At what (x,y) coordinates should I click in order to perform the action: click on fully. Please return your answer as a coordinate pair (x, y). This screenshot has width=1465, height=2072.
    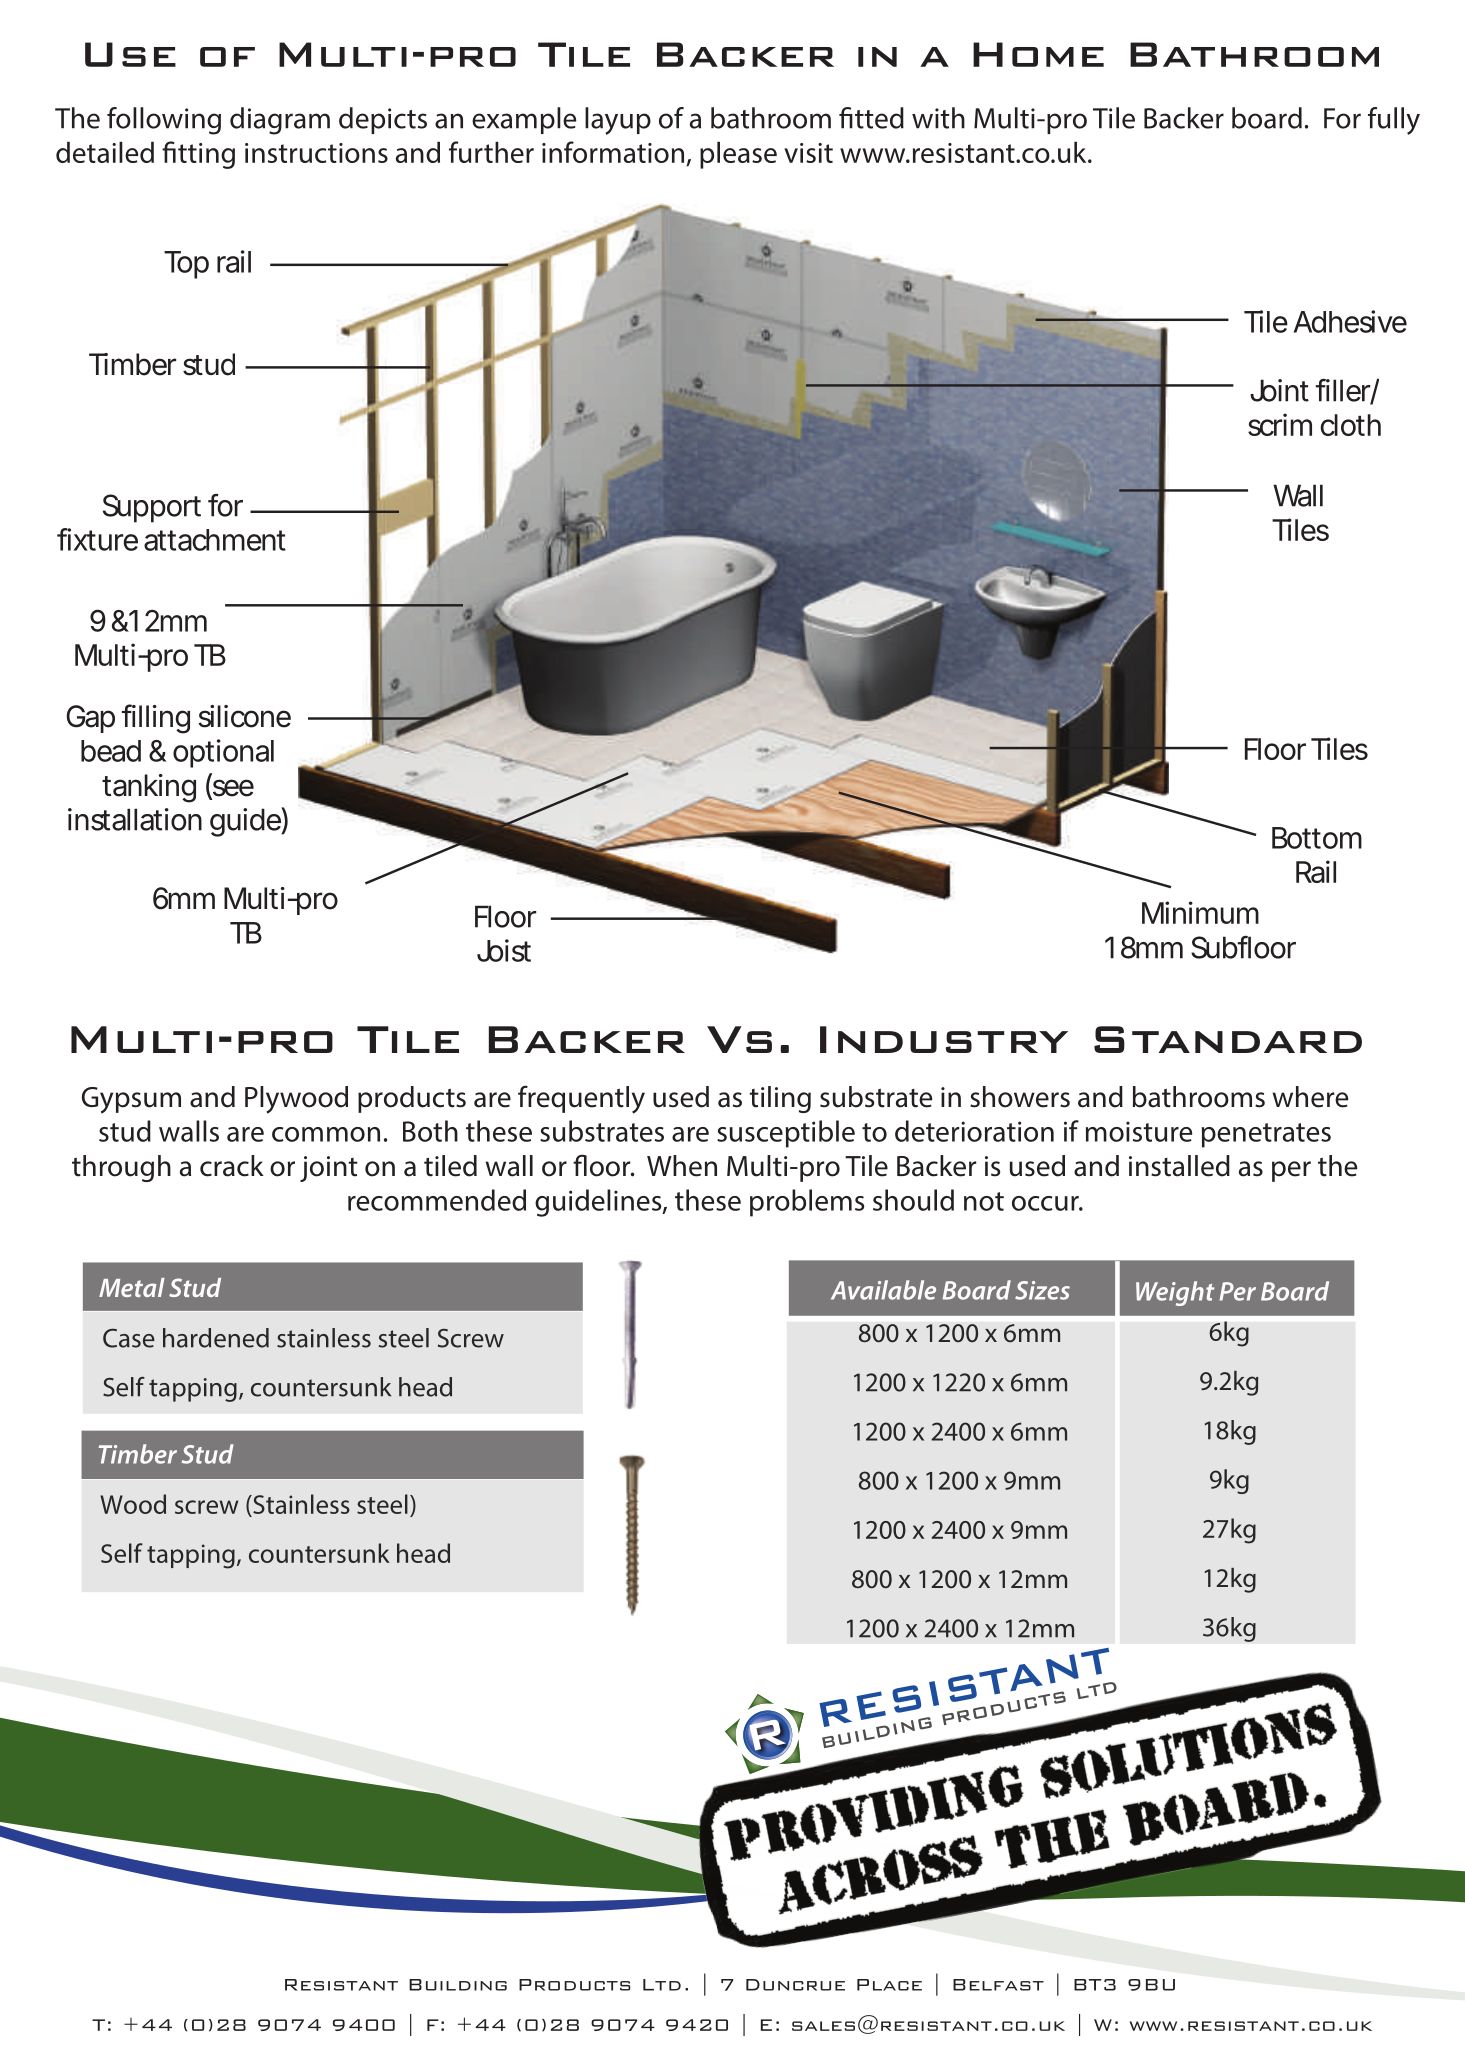
    Looking at the image, I should click on (1394, 121).
